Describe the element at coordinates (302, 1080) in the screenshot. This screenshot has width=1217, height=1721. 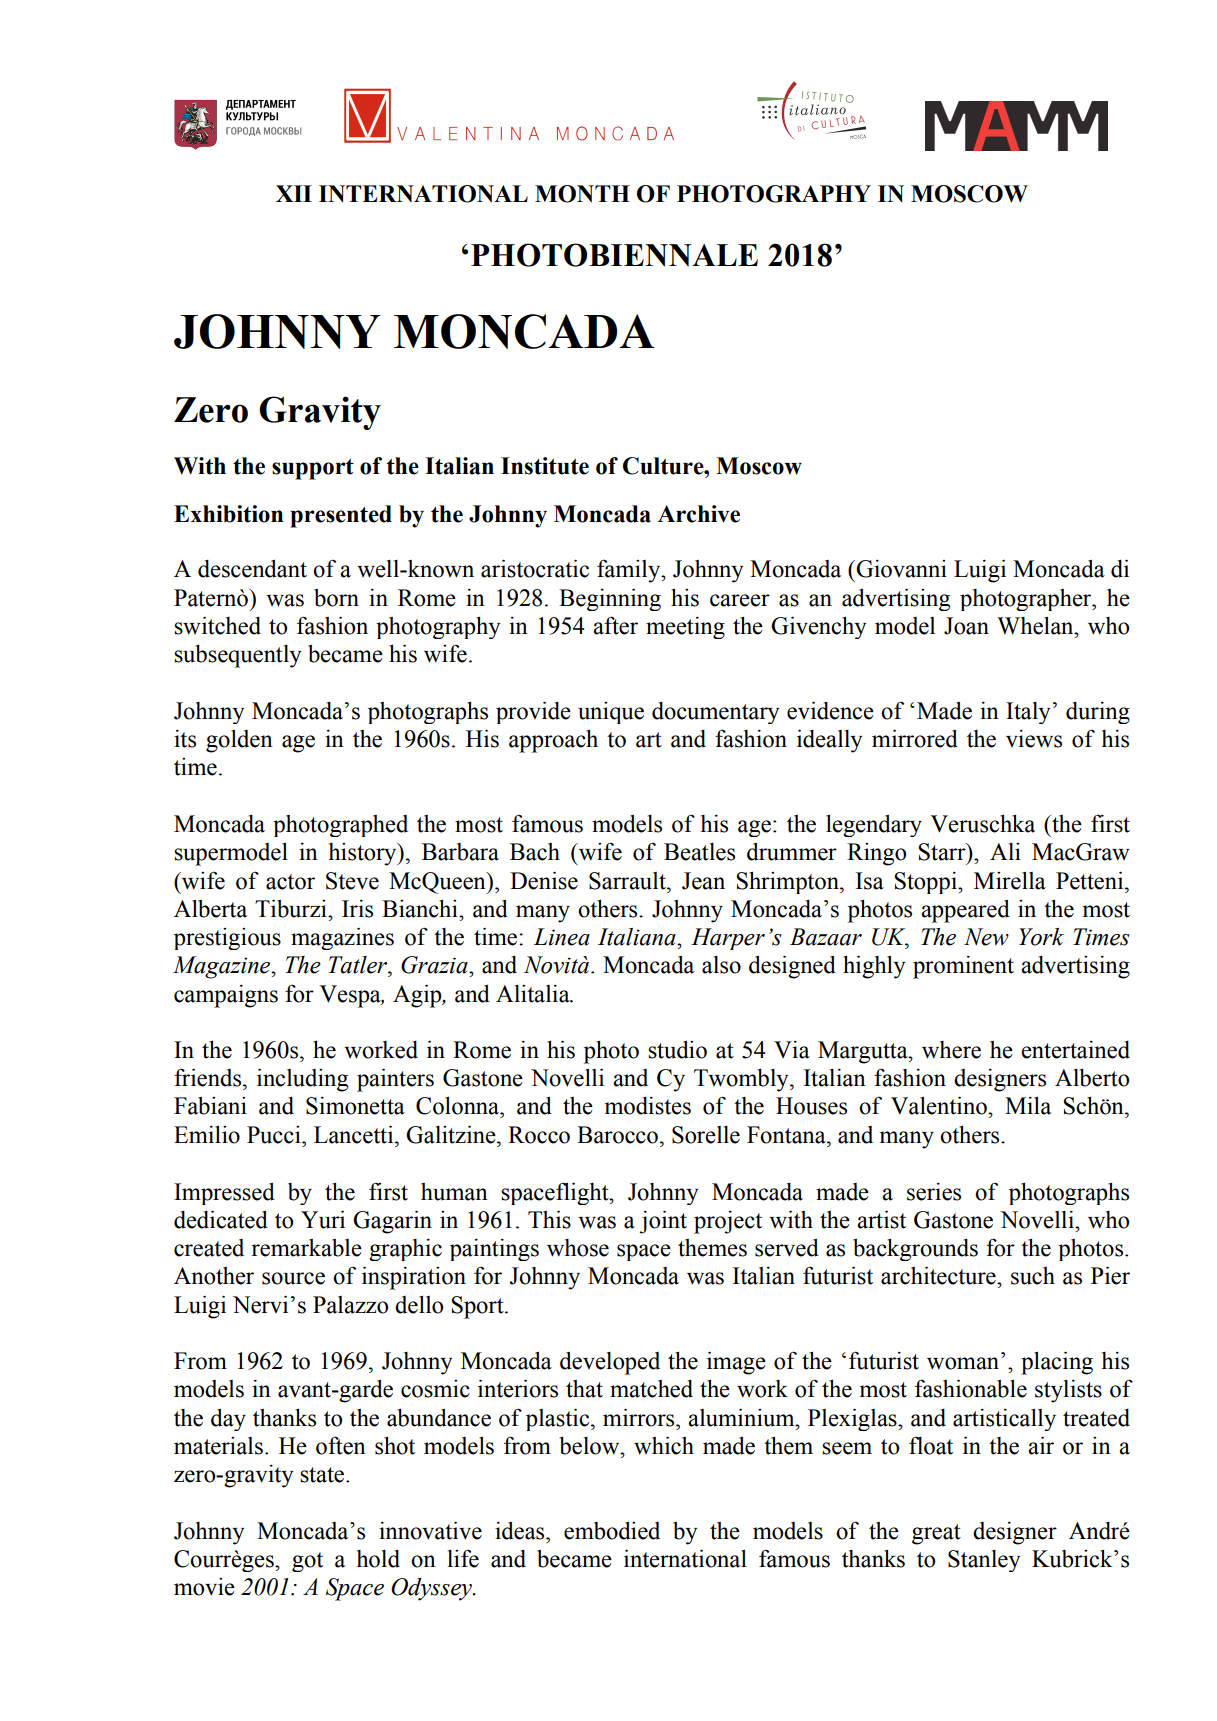
I see `including` at that location.
